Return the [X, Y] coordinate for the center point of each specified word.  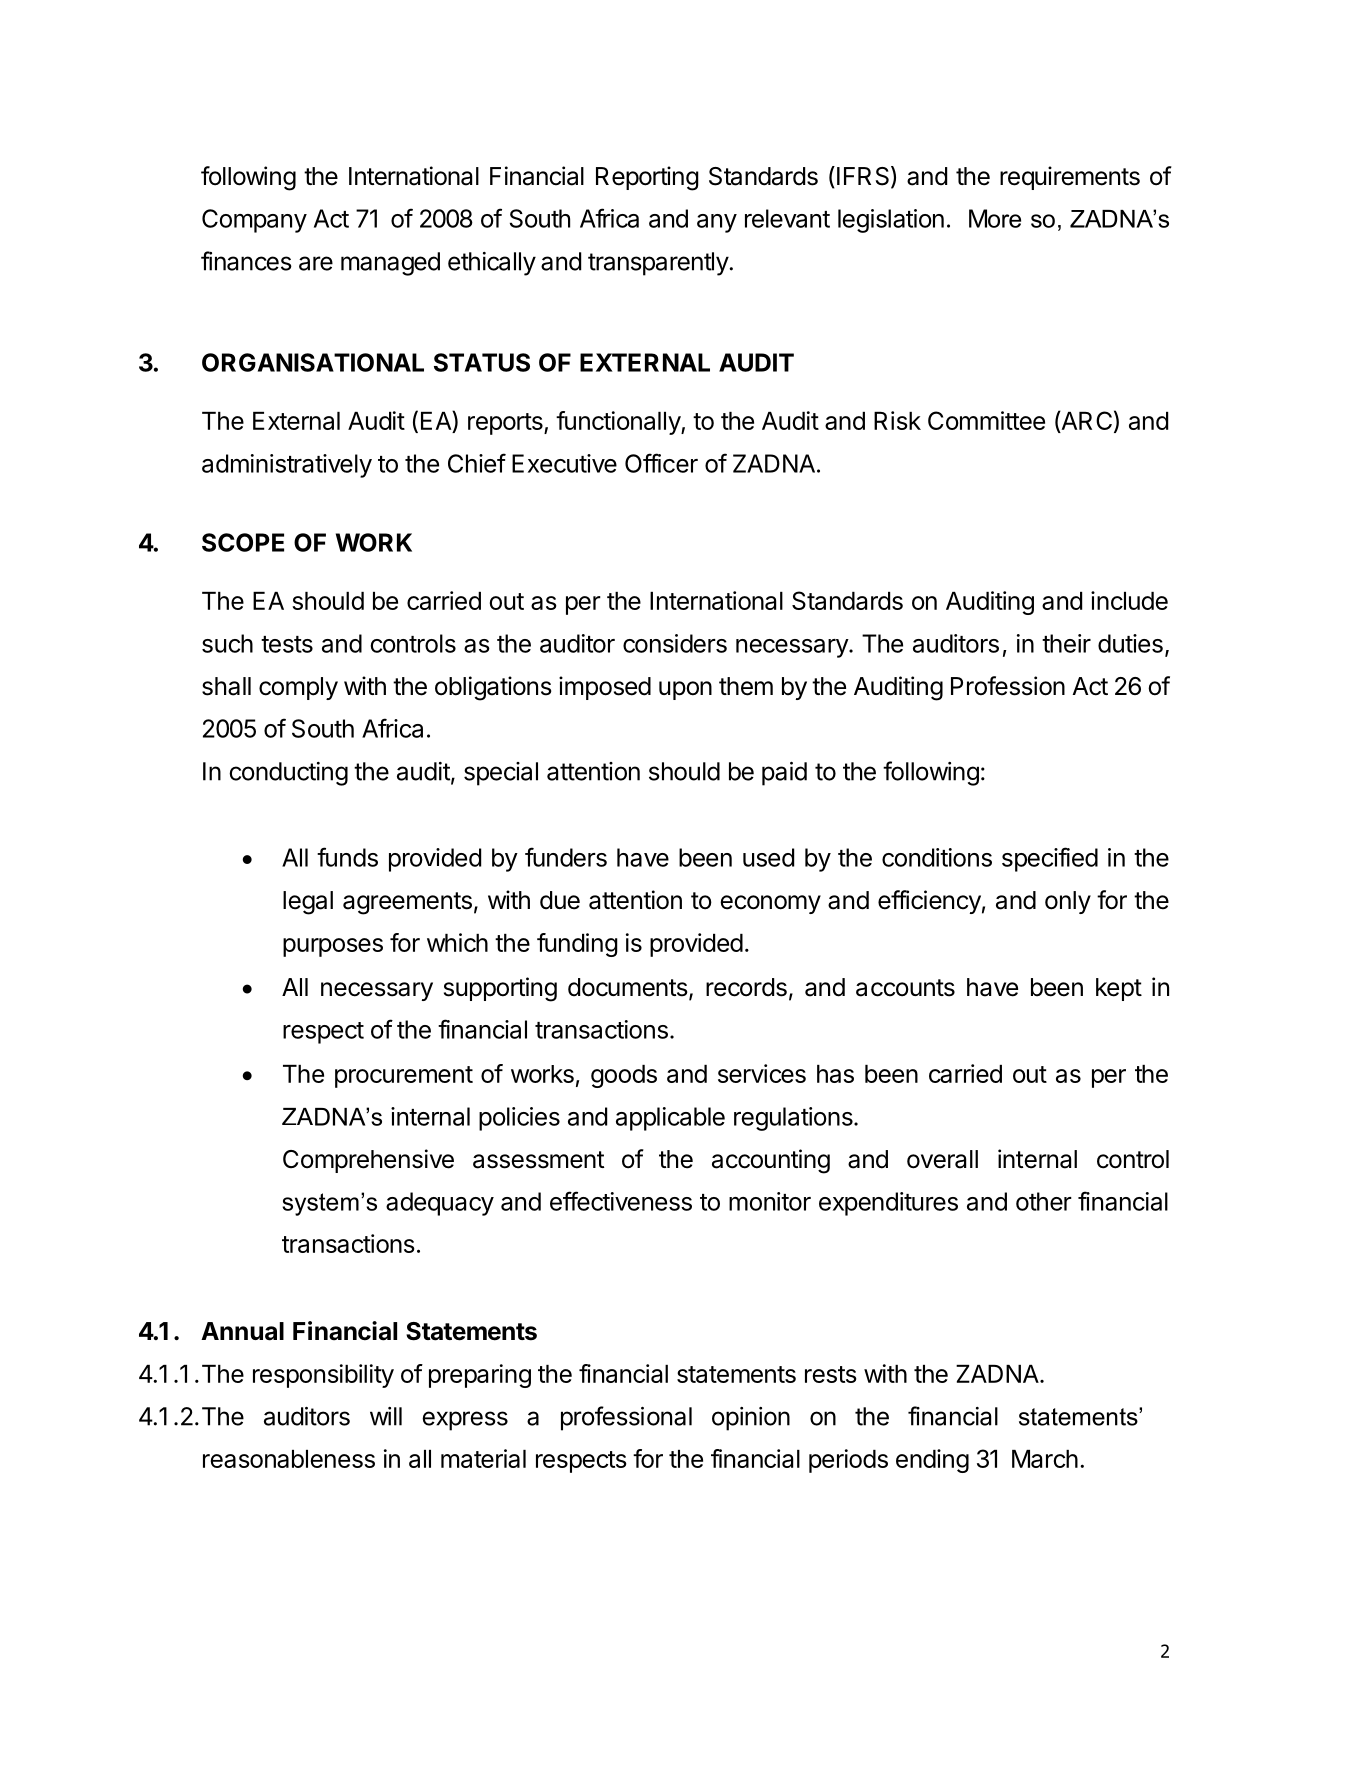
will [386, 1416]
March [1045, 1459]
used [768, 857]
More [995, 218]
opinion [751, 1419]
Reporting [647, 178]
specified [1050, 859]
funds [347, 857]
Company [254, 221]
